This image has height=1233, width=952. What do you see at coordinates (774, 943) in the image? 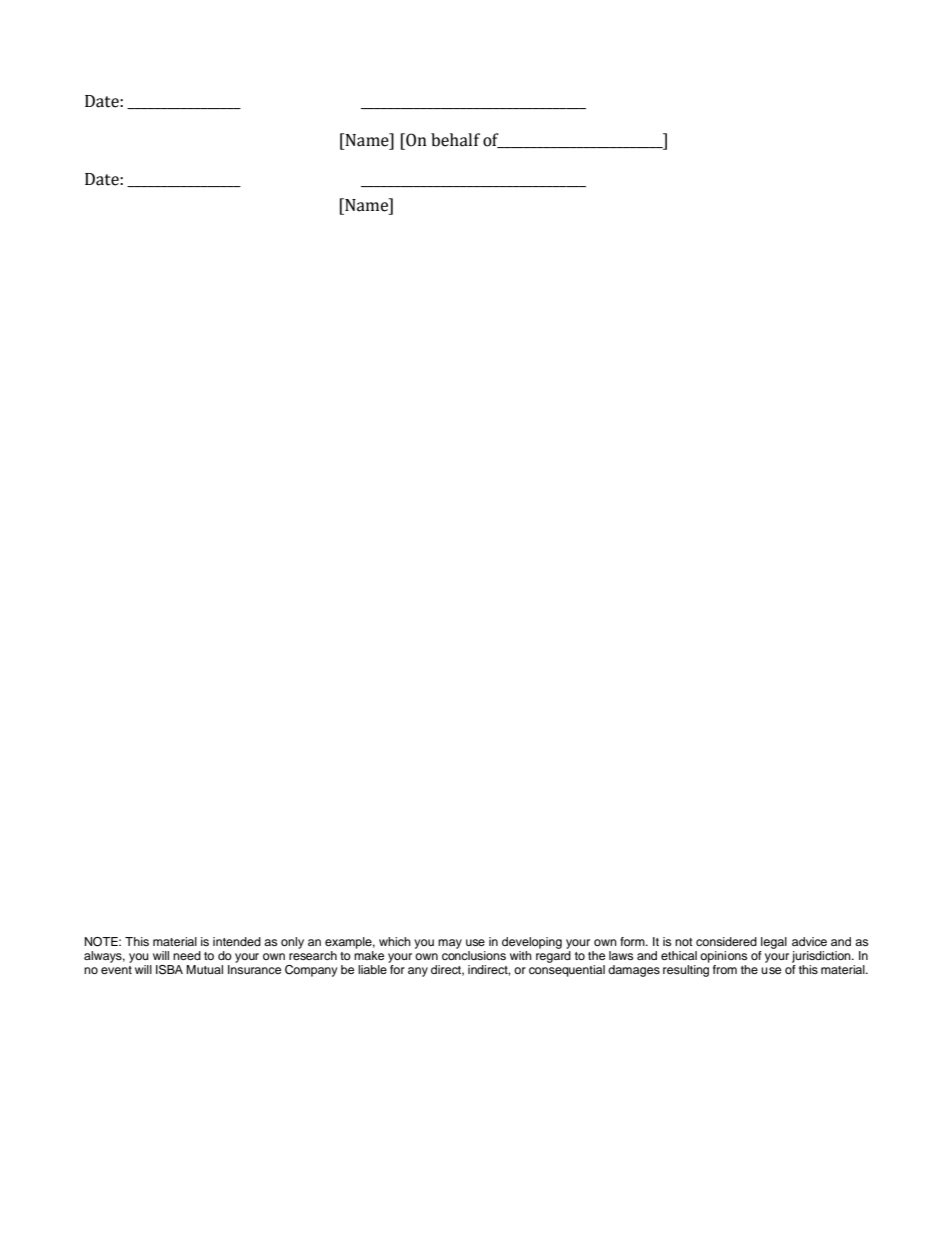
I see `legal` at bounding box center [774, 943].
